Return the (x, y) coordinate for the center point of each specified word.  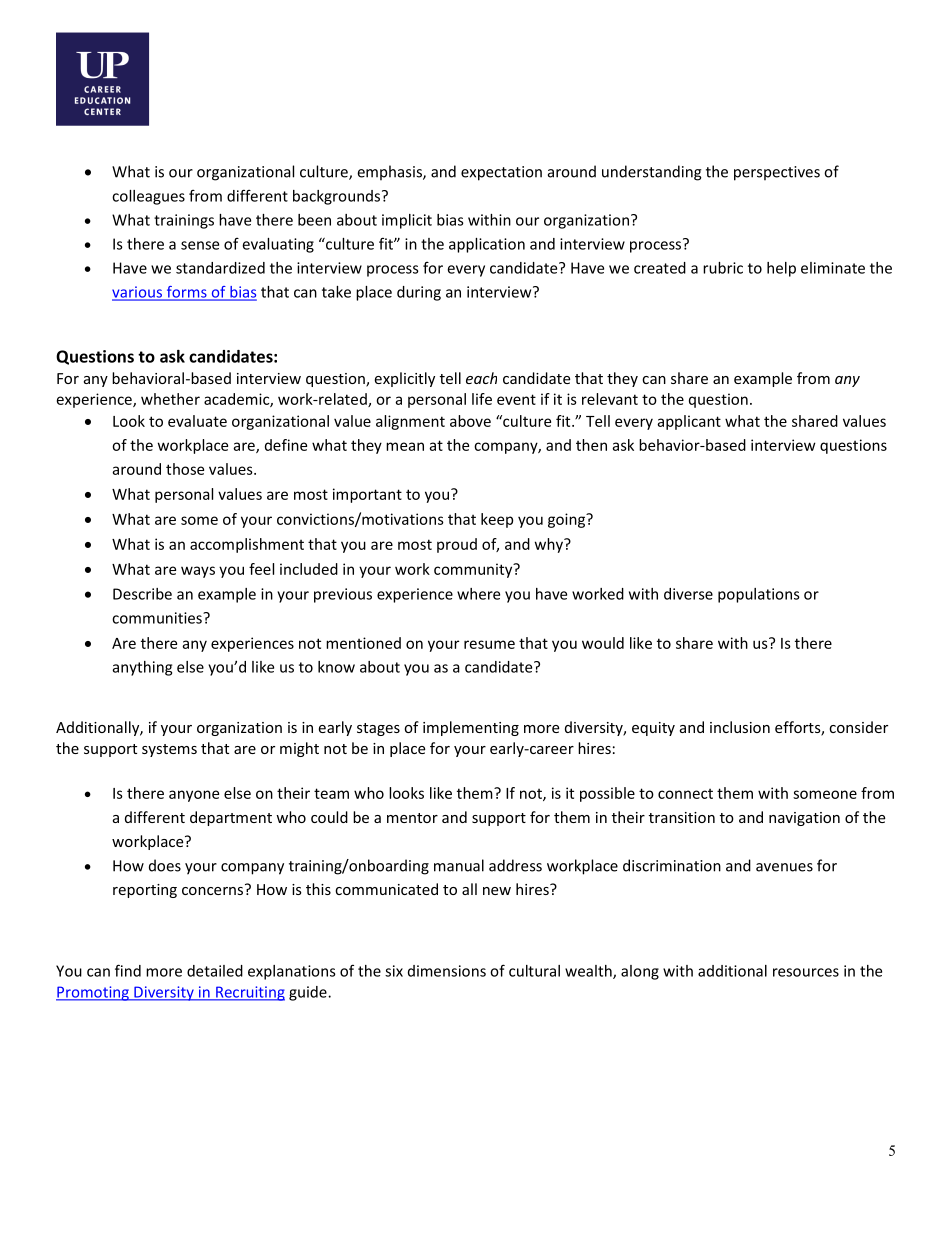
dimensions (447, 971)
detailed (215, 971)
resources (806, 972)
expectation (501, 173)
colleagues (148, 197)
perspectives (777, 173)
